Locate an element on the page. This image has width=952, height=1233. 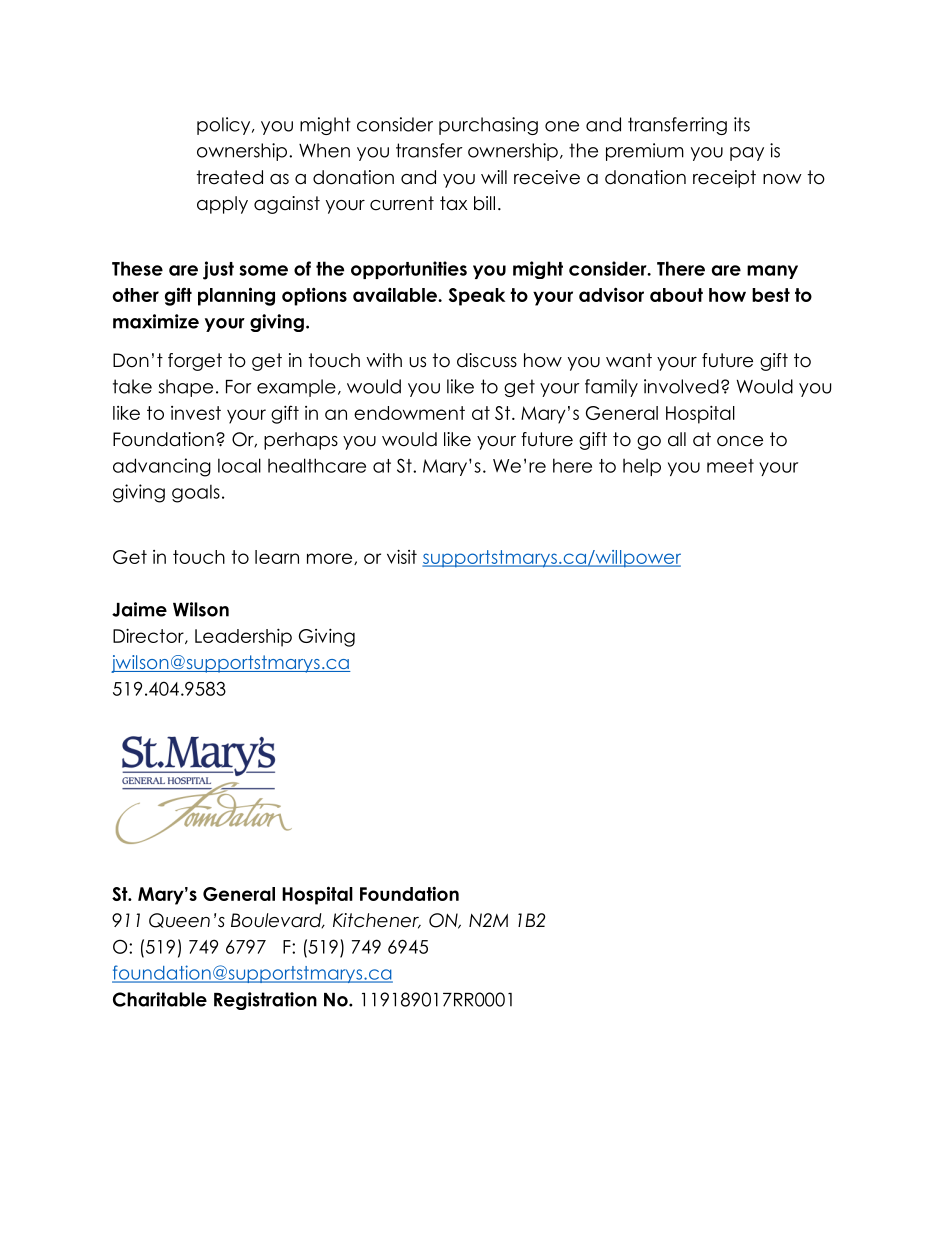
policy is located at coordinates (225, 126).
